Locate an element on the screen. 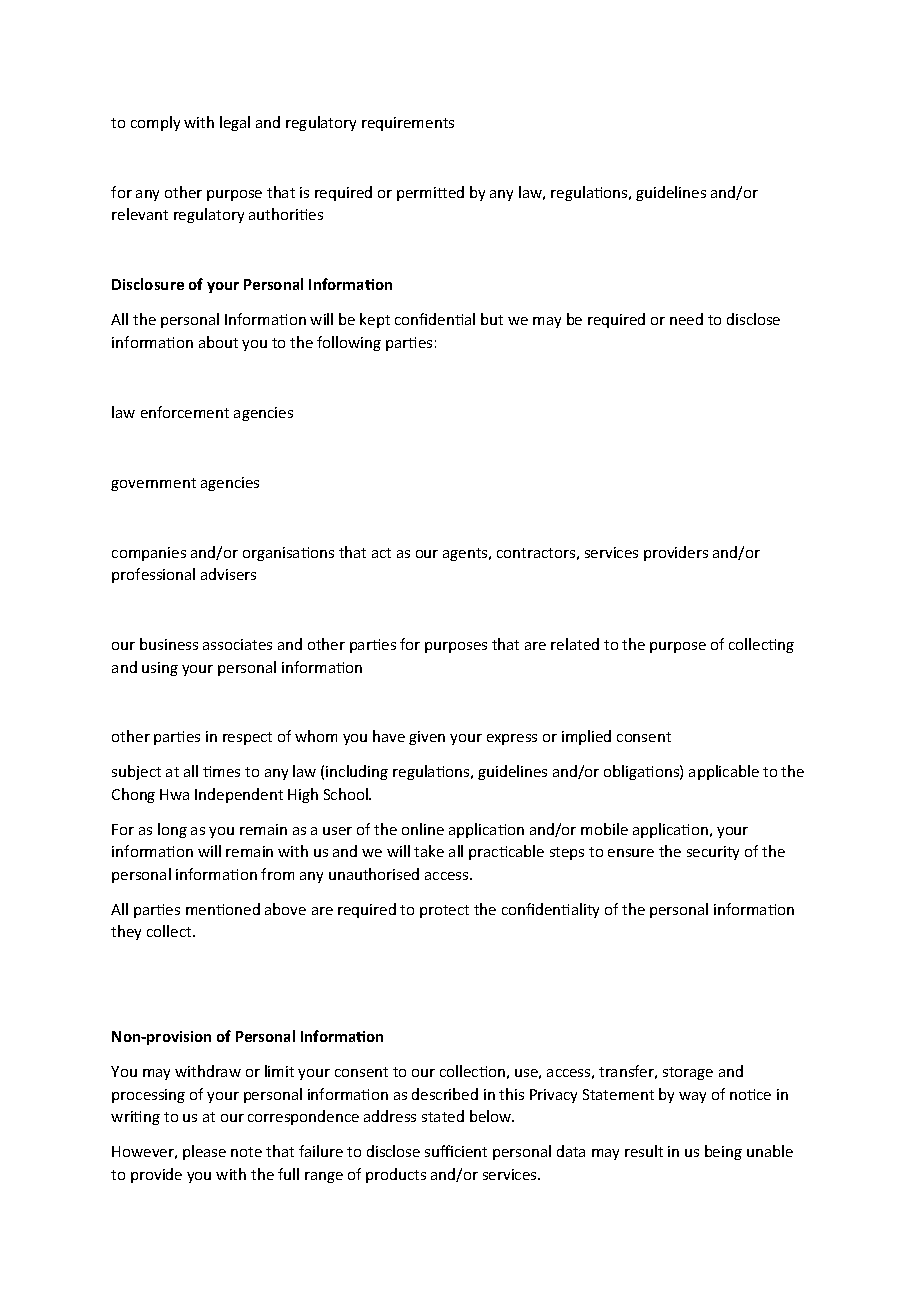 The height and width of the screenshot is (1308, 924). being is located at coordinates (723, 1152).
